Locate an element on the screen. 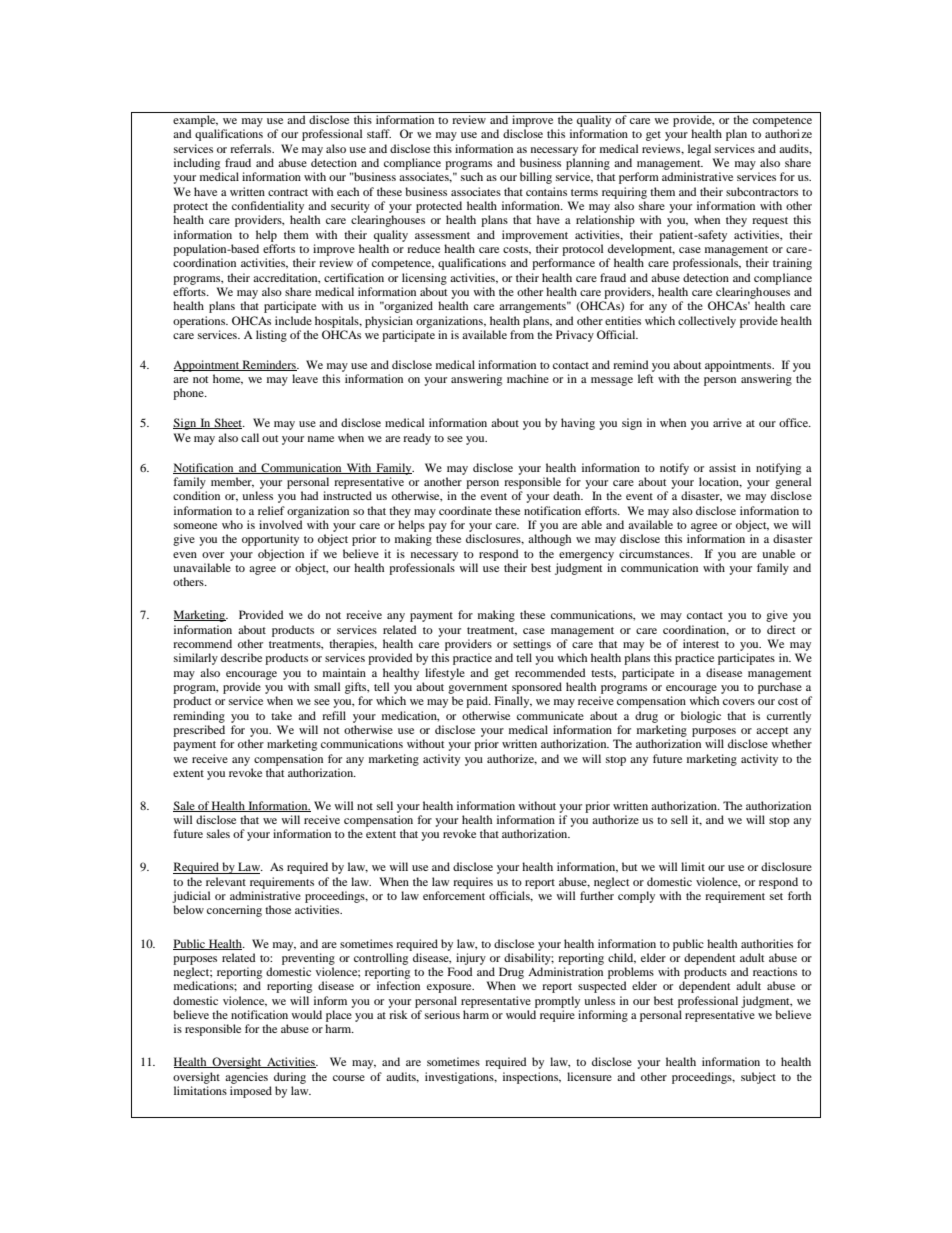 The width and height of the screenshot is (952, 1233). serious is located at coordinates (442, 1014).
